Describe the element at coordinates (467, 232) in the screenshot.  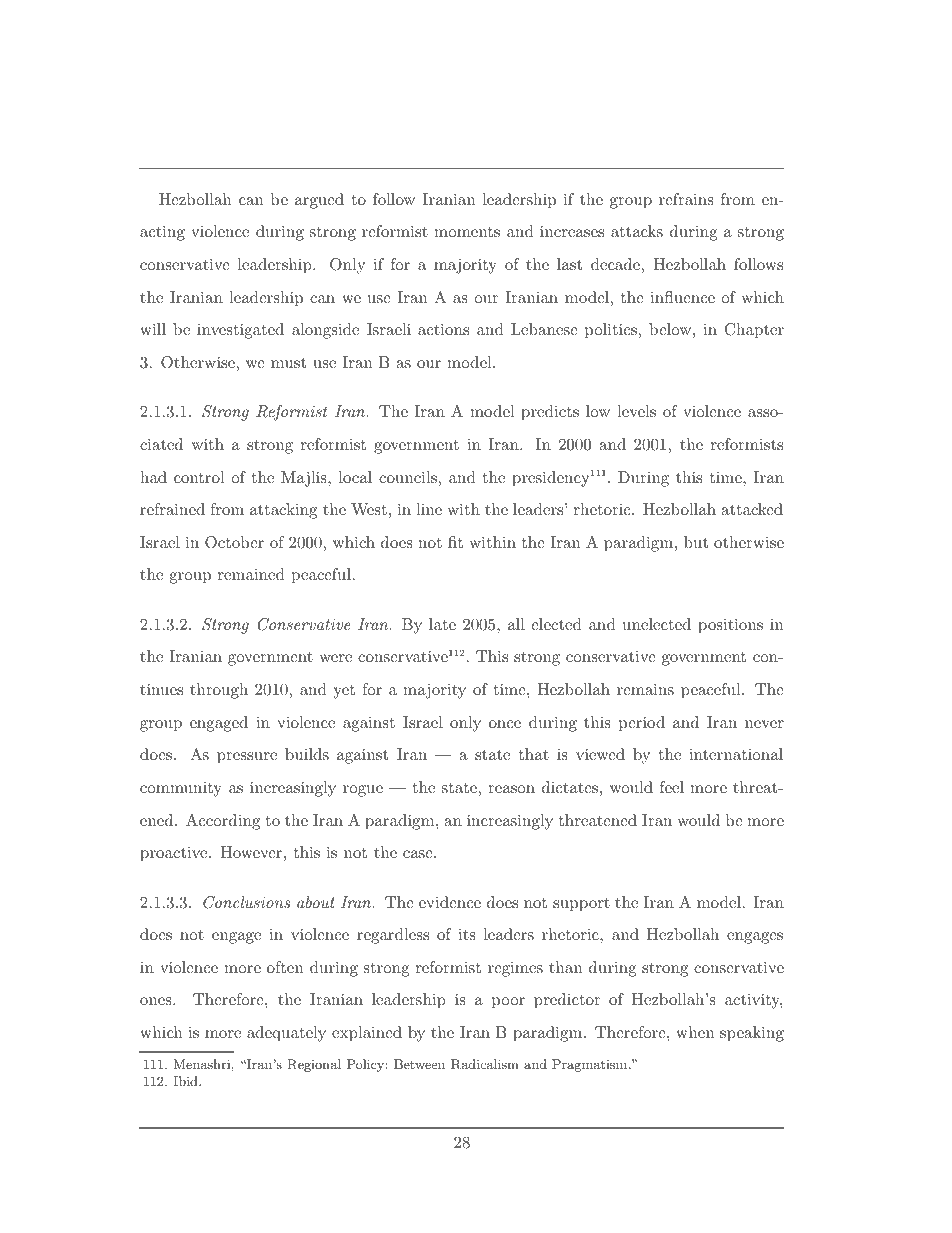
I see `moments` at that location.
